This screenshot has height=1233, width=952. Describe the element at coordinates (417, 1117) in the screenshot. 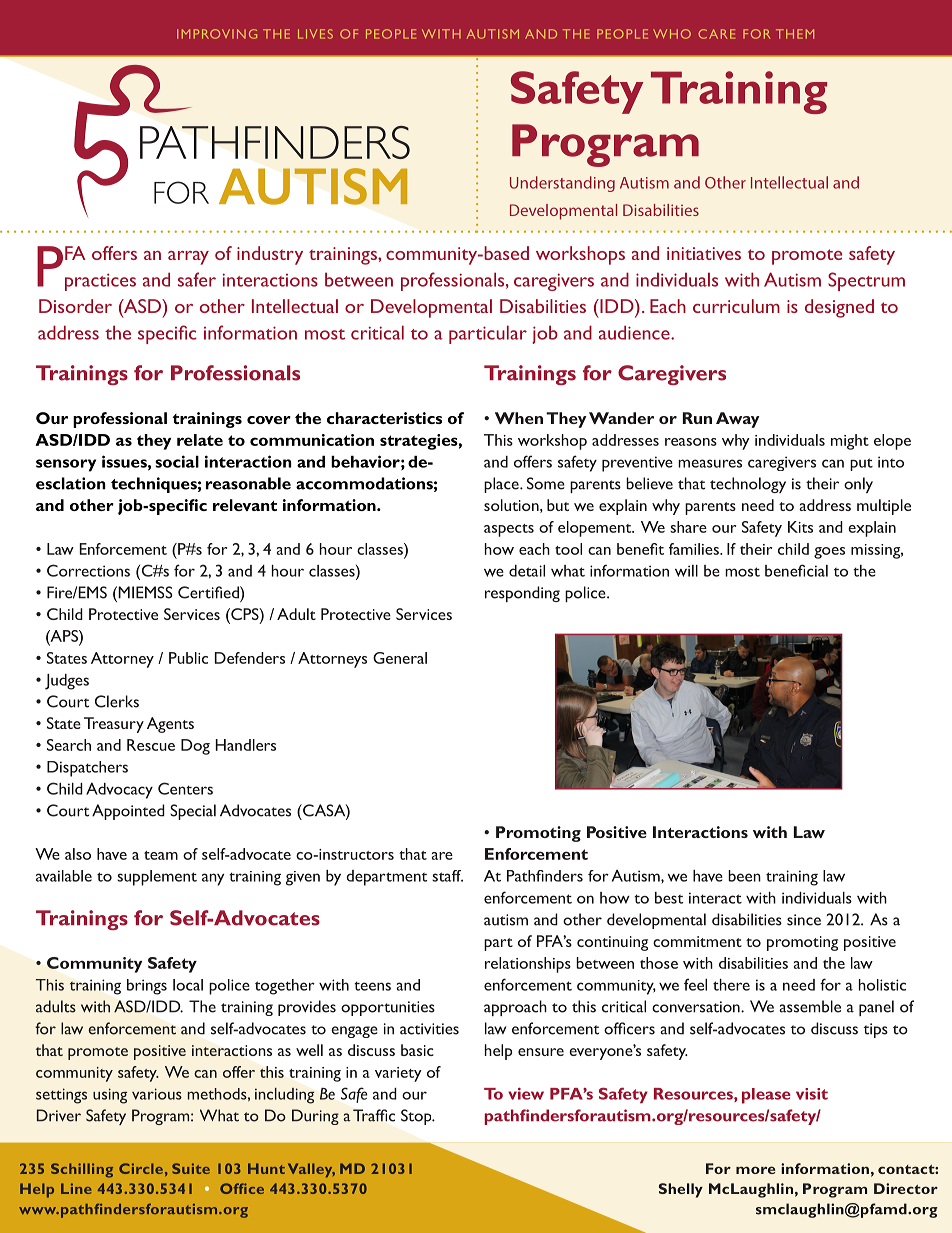

I see `Stop` at that location.
